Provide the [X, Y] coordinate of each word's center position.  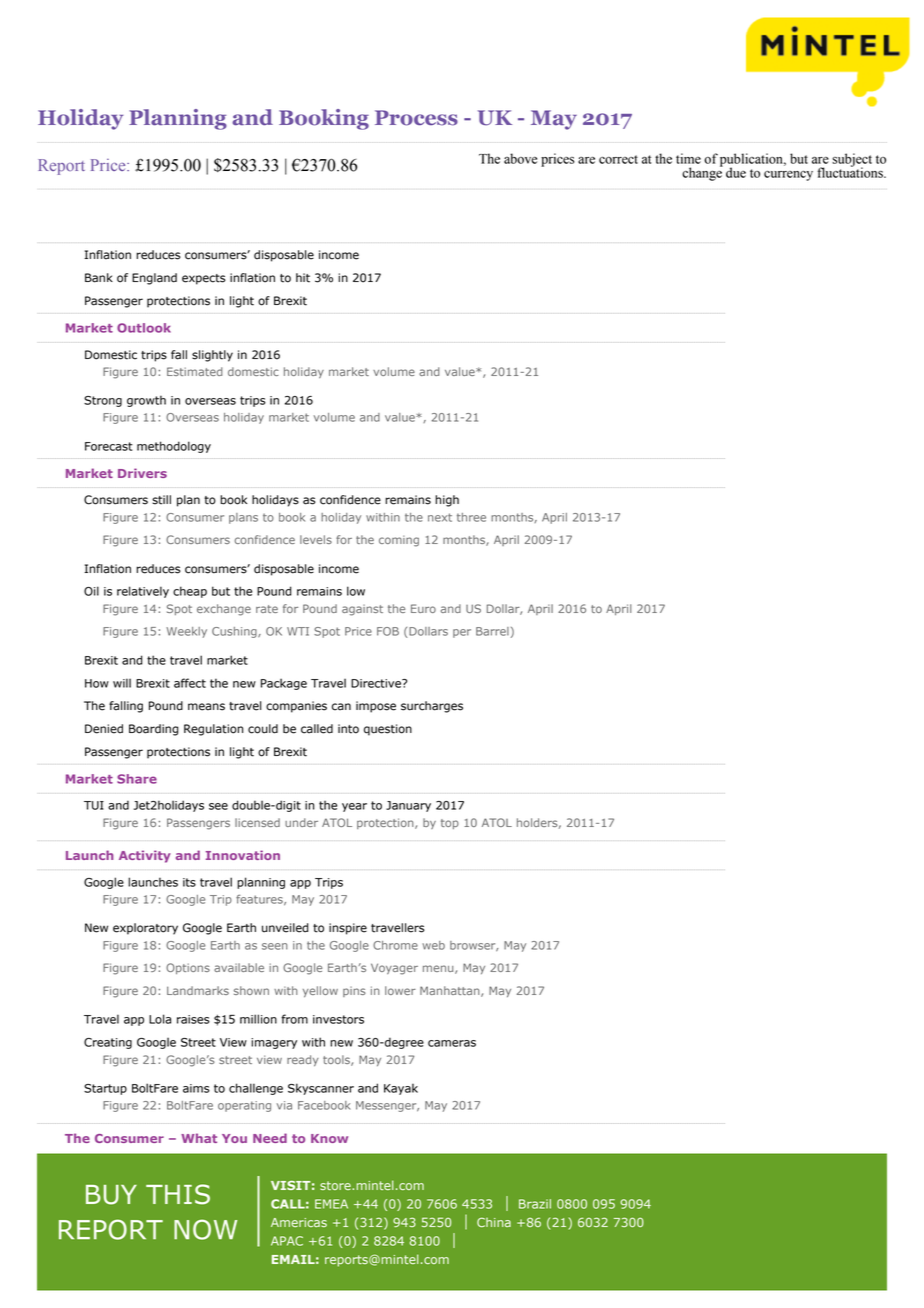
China [494, 1222]
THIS [178, 1194]
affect [190, 683]
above [520, 158]
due [736, 172]
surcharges [432, 707]
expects [204, 279]
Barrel [492, 631]
